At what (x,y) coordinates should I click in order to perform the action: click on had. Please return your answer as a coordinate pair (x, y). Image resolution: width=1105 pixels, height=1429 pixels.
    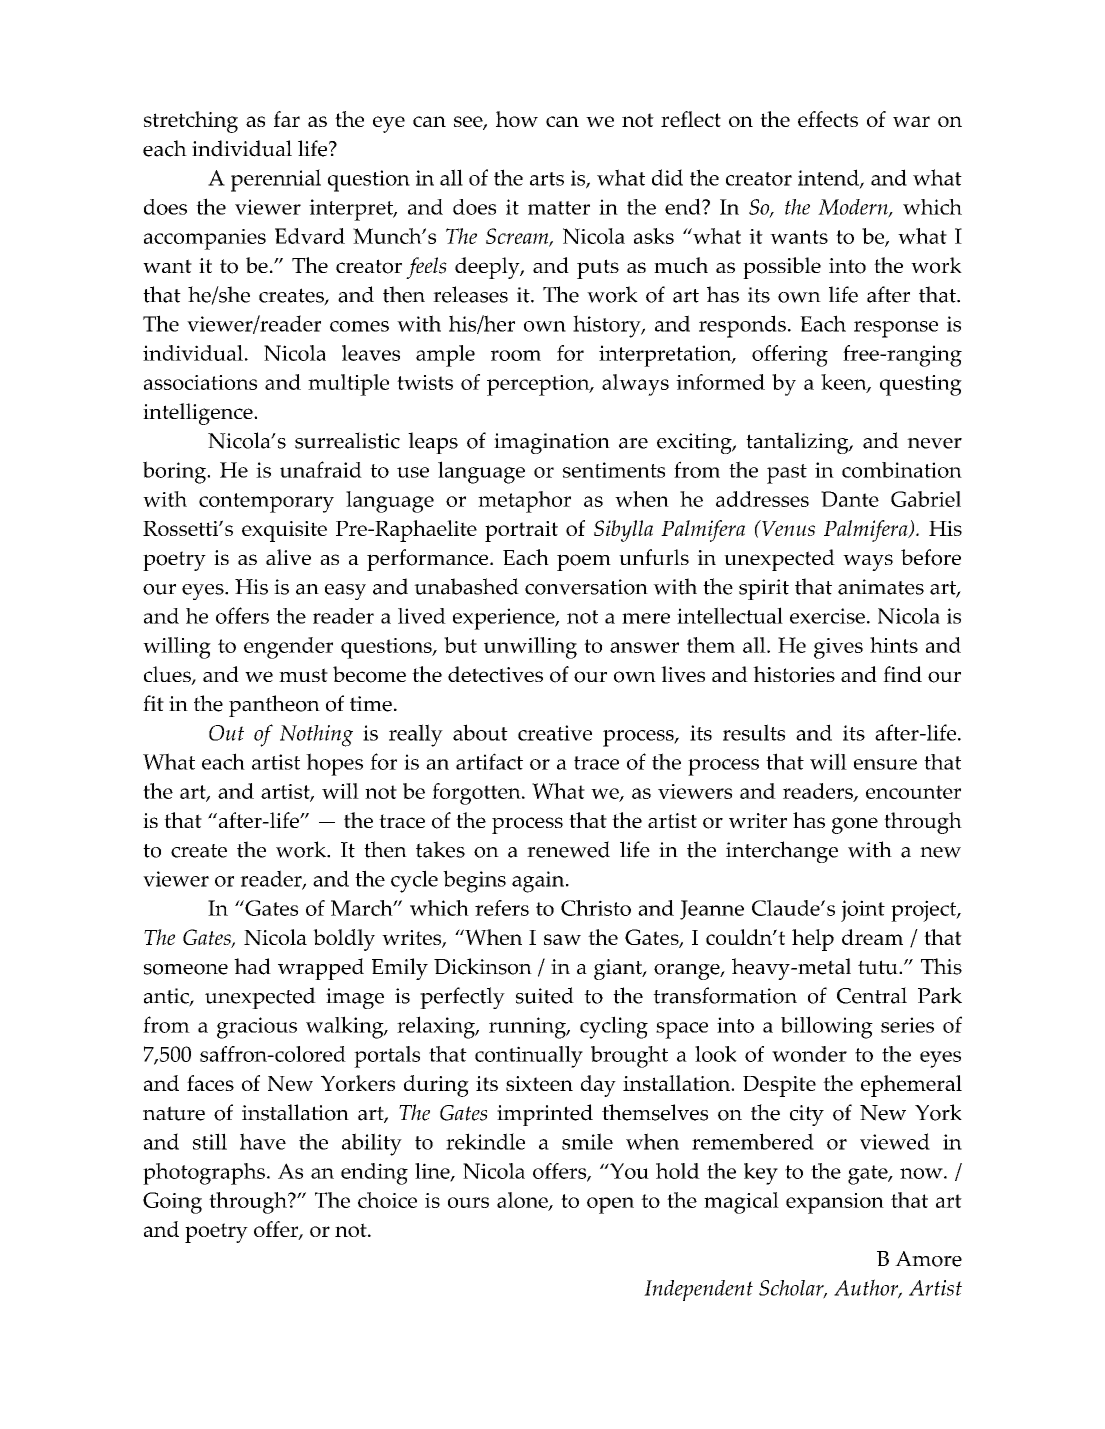
    Looking at the image, I should click on (252, 966).
